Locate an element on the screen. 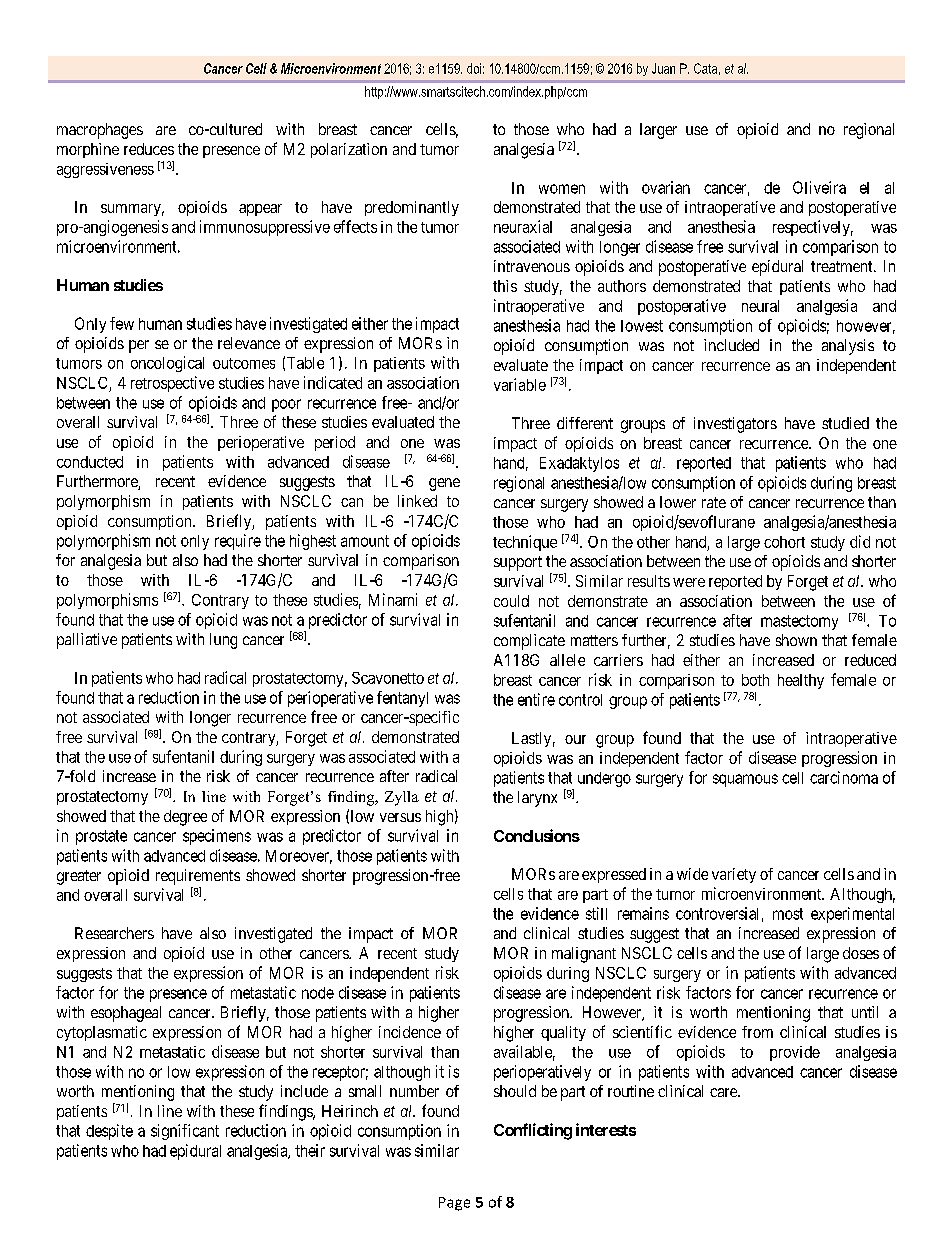  Juan is located at coordinates (663, 68).
